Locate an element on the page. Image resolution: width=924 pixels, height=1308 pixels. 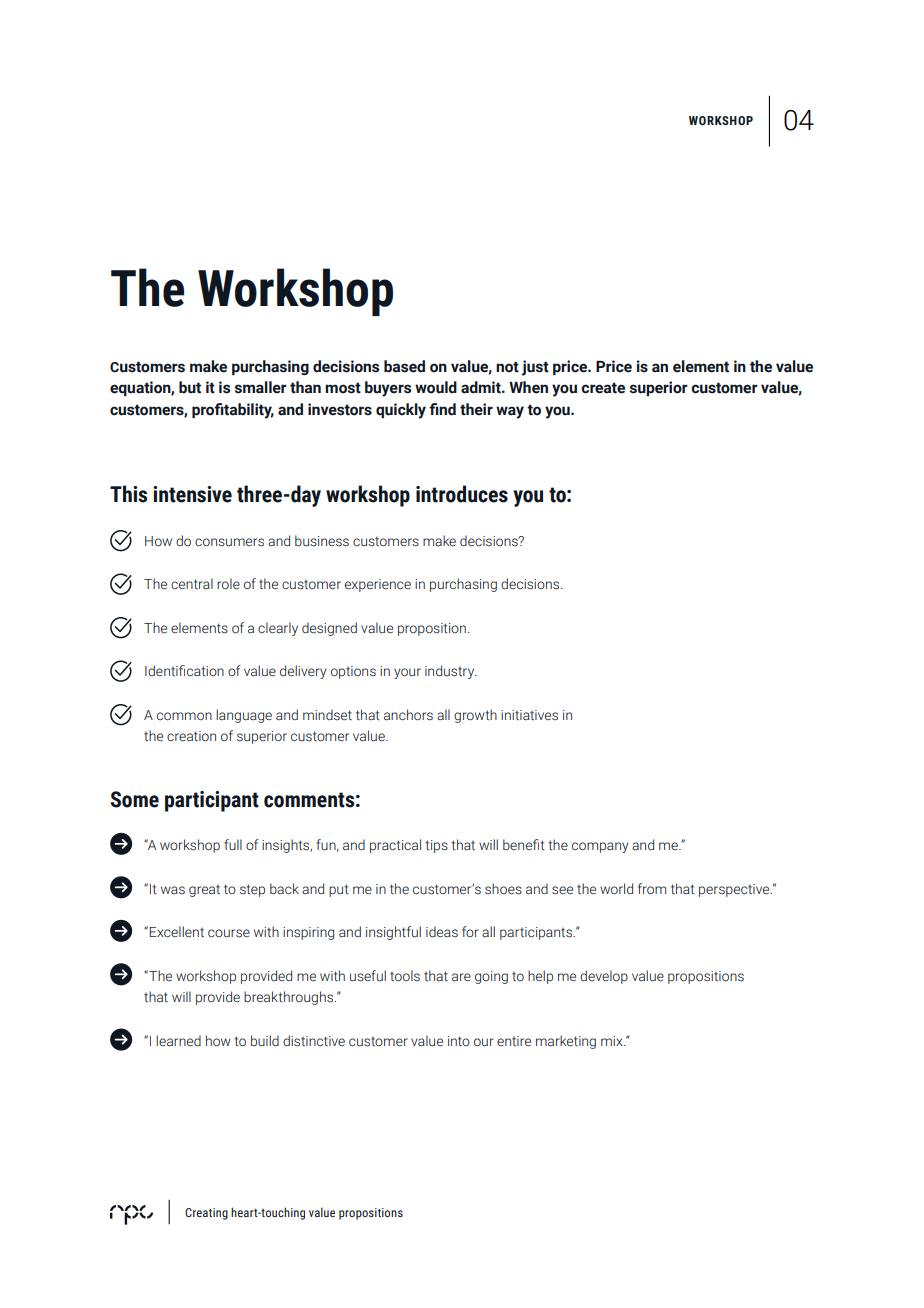
create is located at coordinates (603, 388).
